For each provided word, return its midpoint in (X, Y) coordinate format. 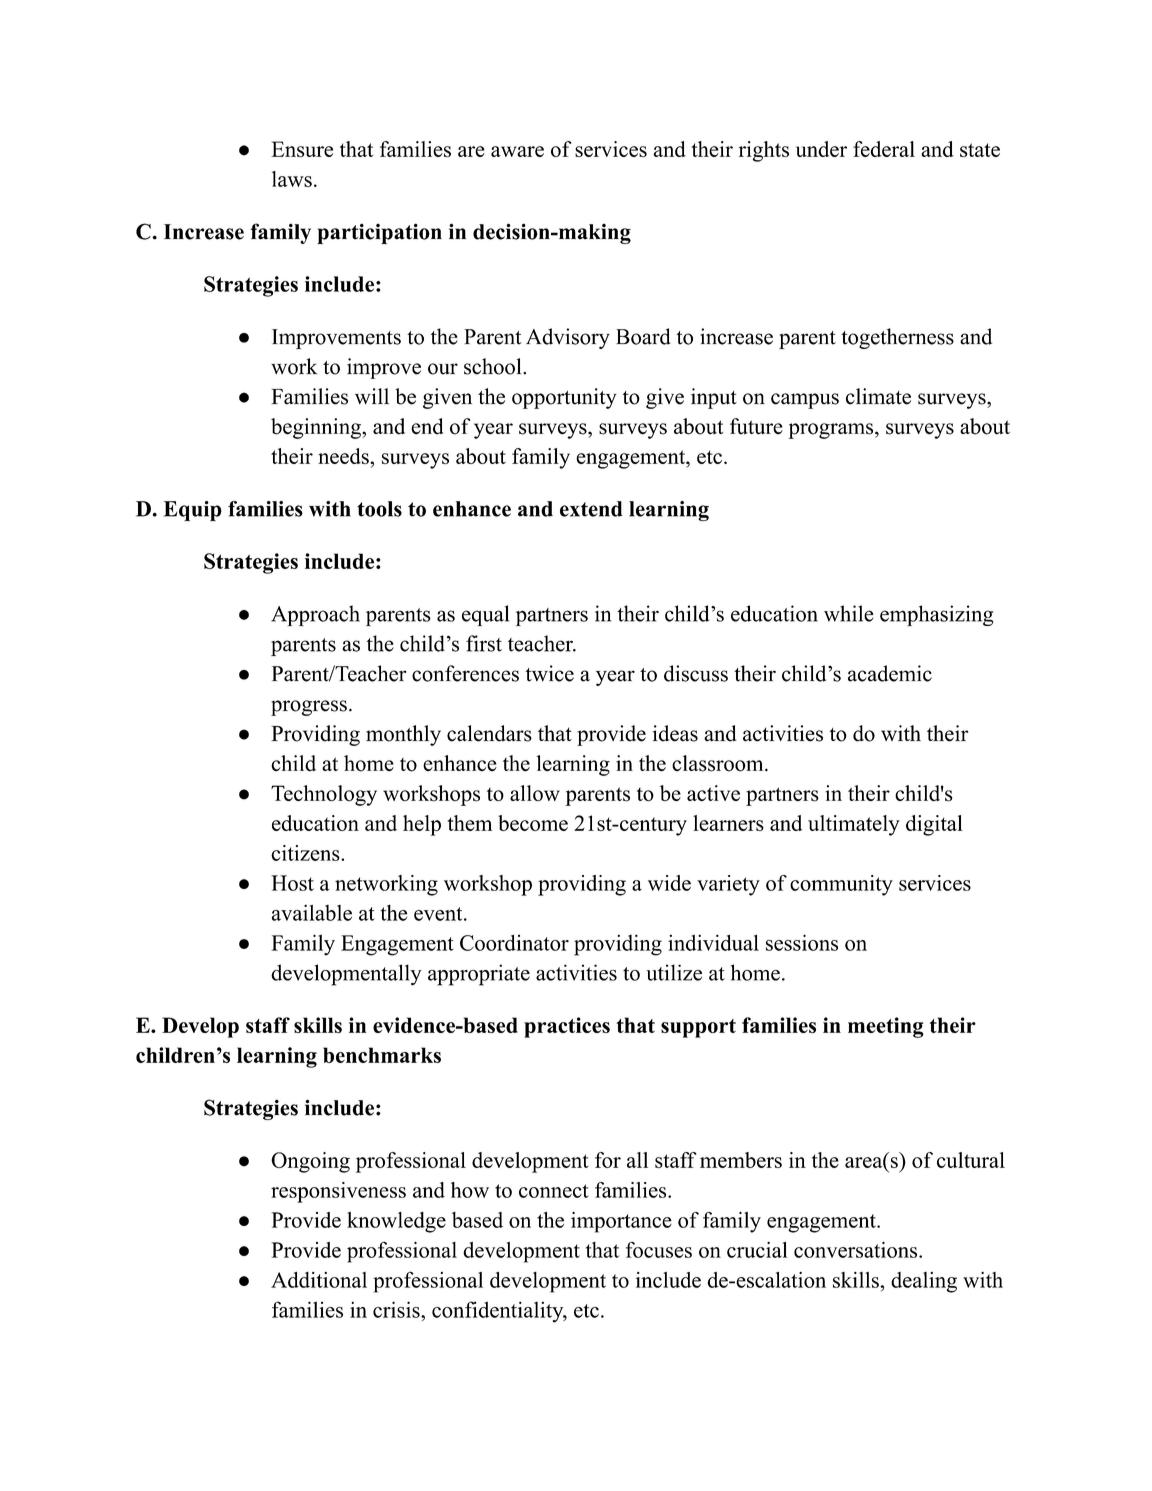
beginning (317, 428)
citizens (306, 853)
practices (567, 1027)
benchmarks (382, 1055)
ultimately (854, 825)
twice (549, 673)
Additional (319, 1280)
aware (517, 151)
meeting (886, 1027)
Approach (315, 615)
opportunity (564, 398)
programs (832, 431)
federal (884, 149)
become (533, 823)
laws (292, 179)
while (849, 613)
